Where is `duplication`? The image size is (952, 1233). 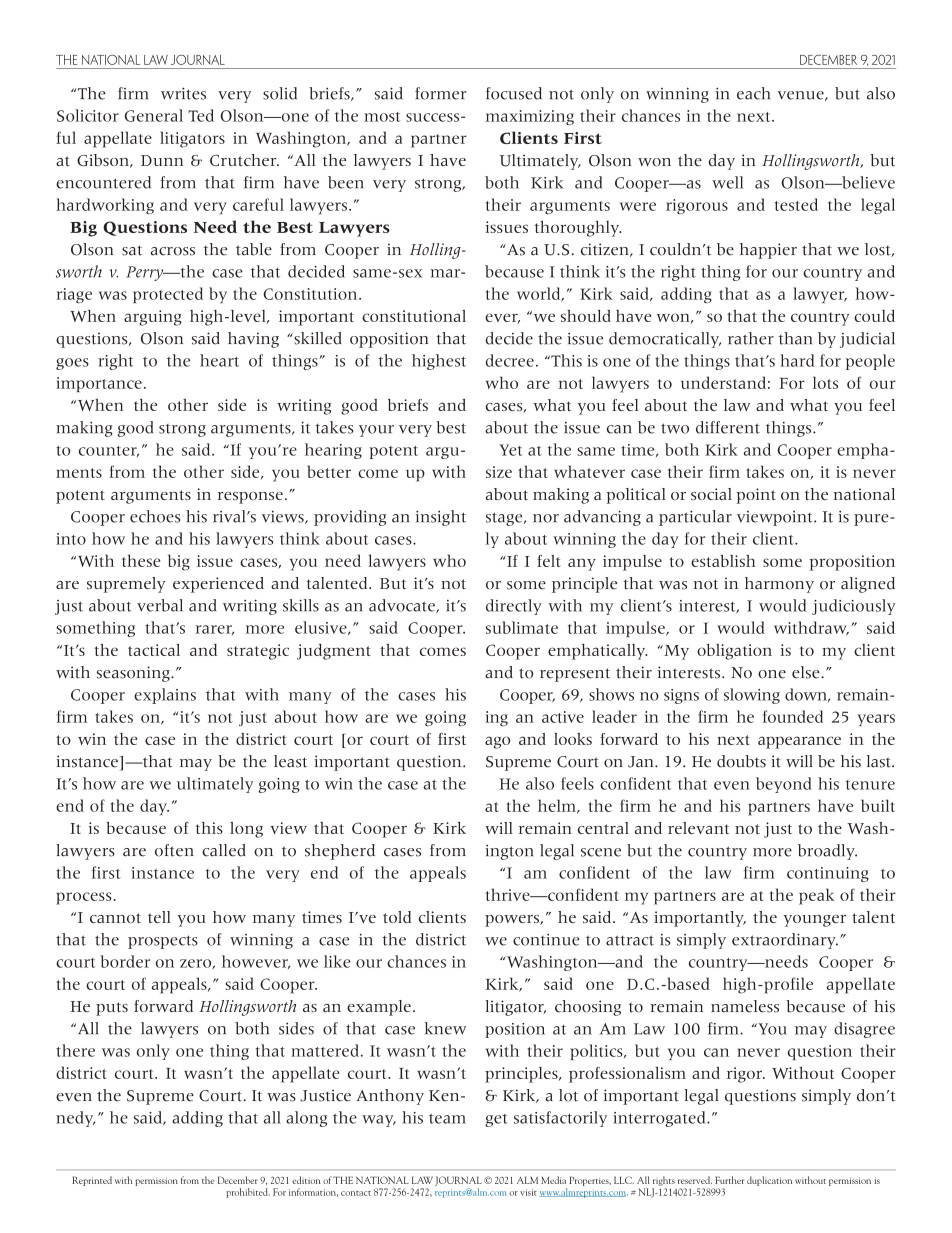
duplication is located at coordinates (769, 1181).
